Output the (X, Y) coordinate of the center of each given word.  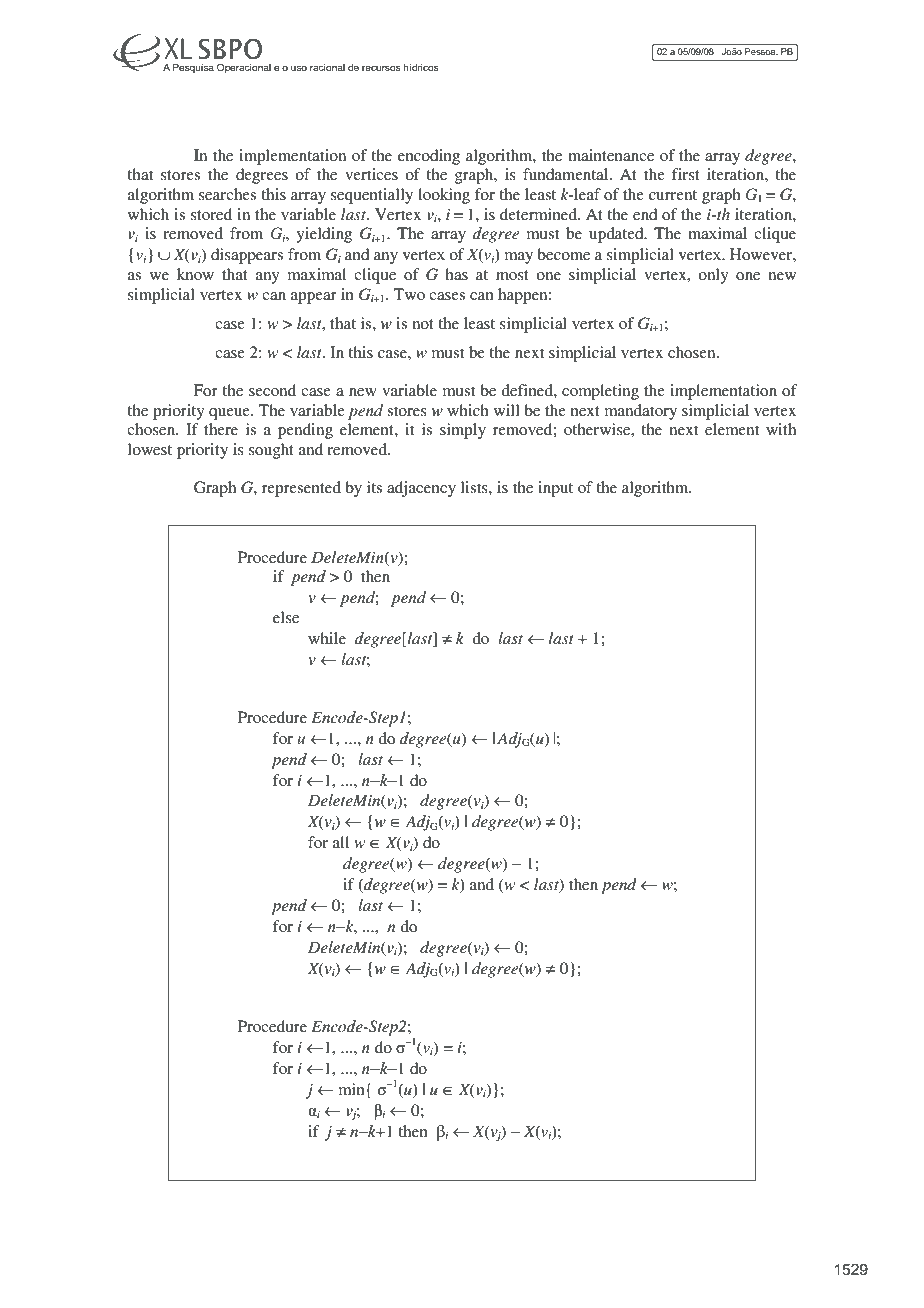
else (286, 617)
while (327, 638)
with (781, 429)
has (456, 274)
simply (463, 431)
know (195, 274)
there (221, 429)
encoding (429, 157)
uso (299, 68)
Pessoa (761, 51)
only (713, 276)
